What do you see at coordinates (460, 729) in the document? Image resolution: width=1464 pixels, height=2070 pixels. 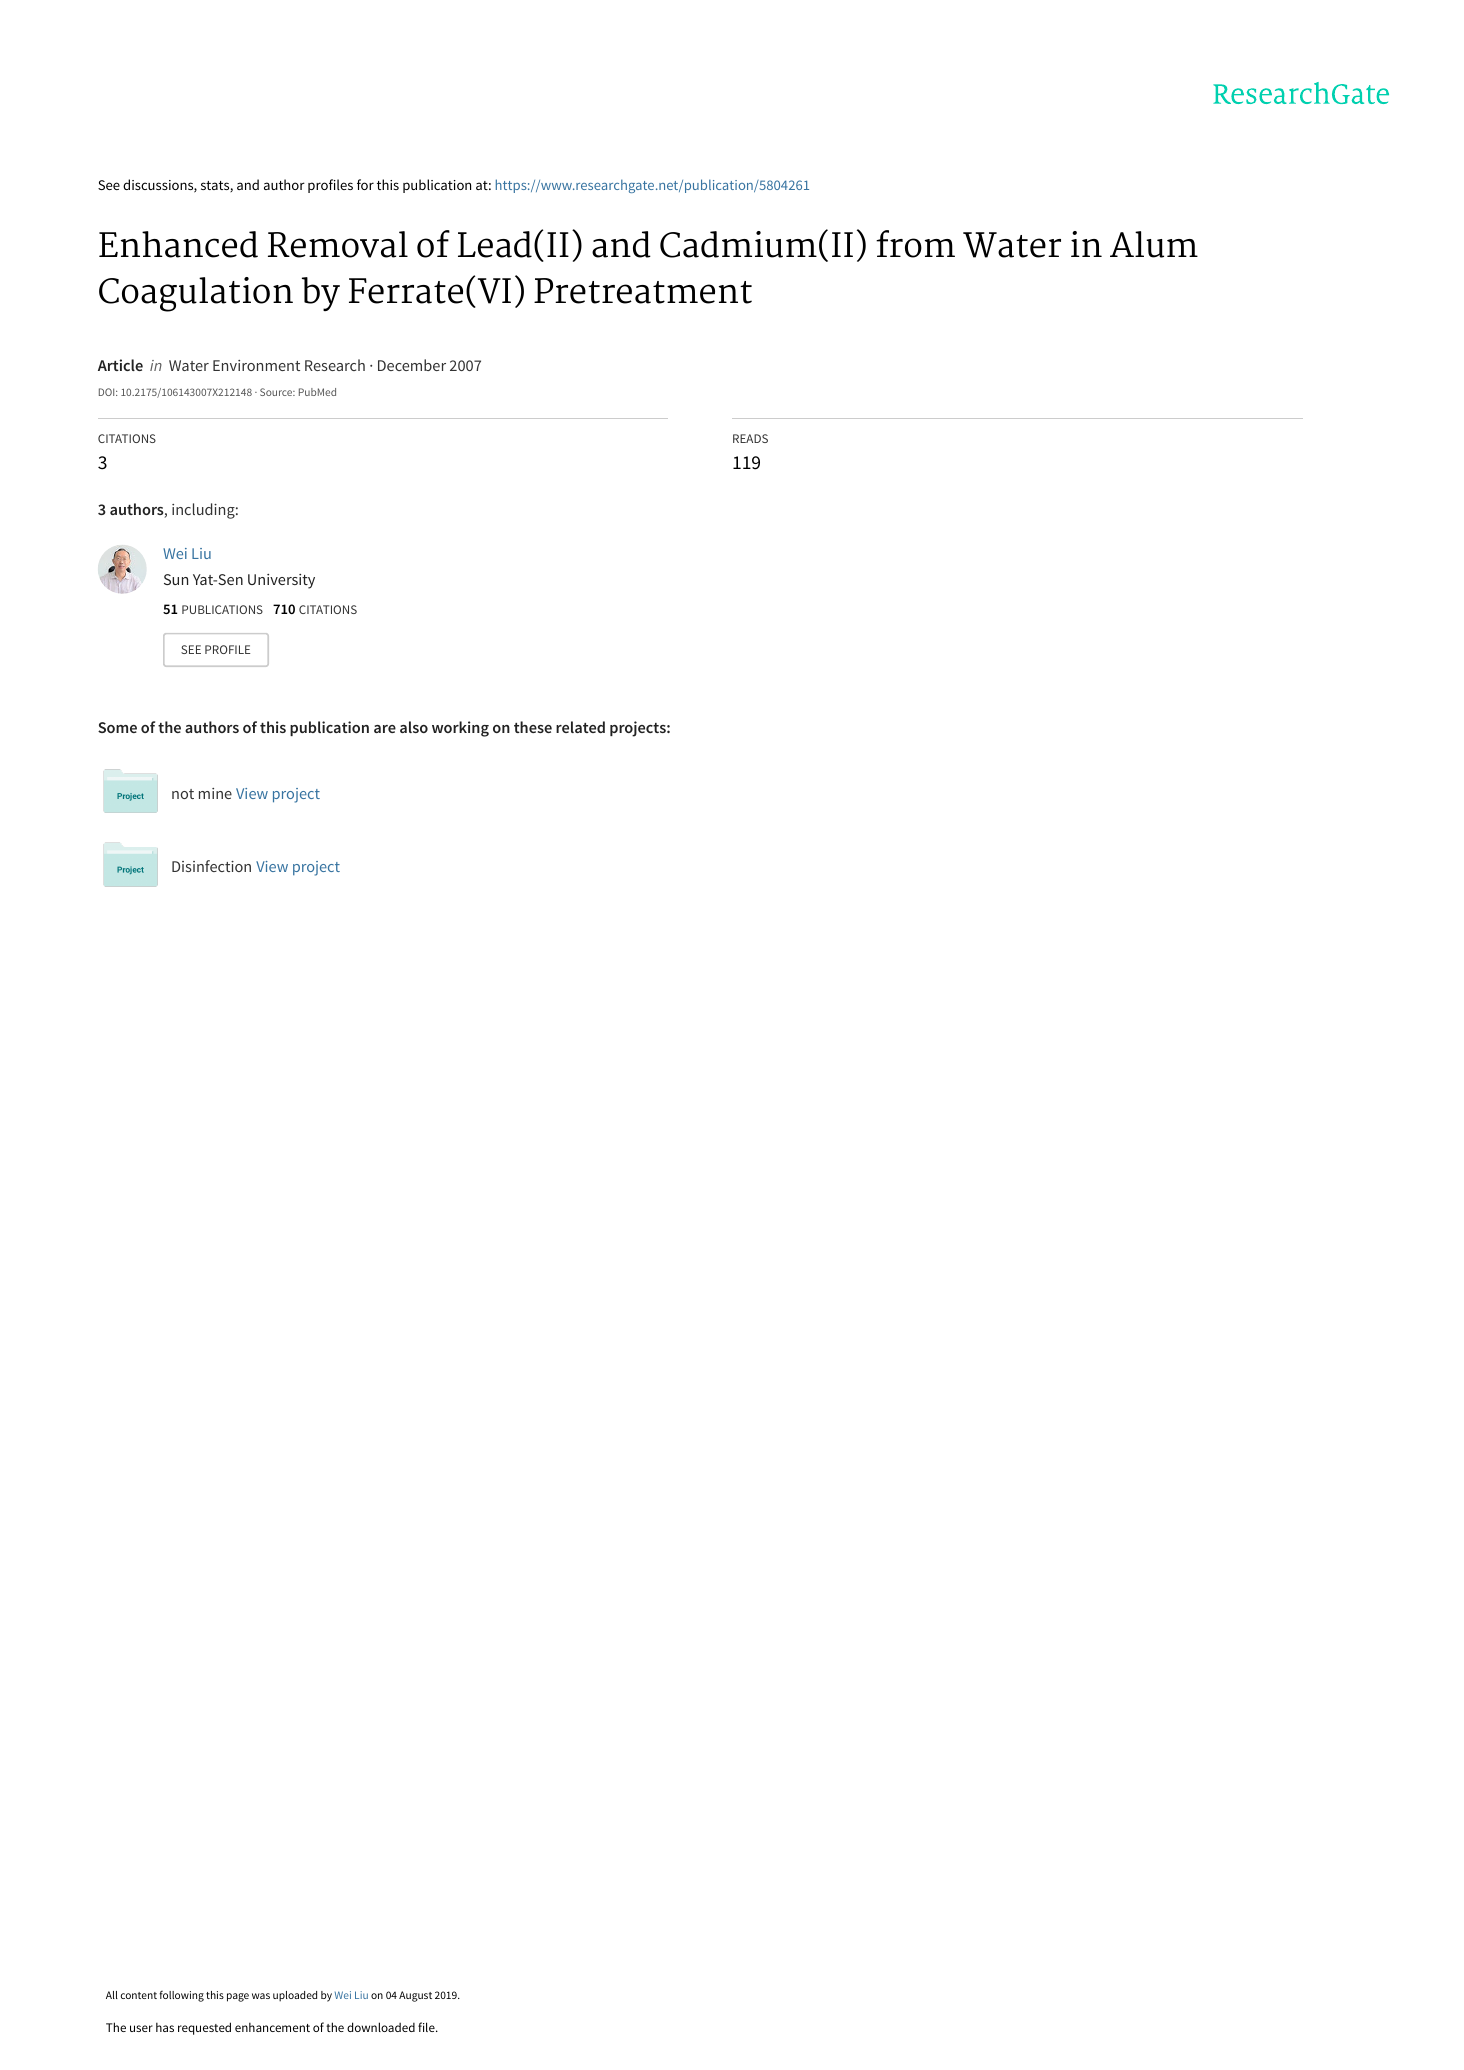 I see `working` at bounding box center [460, 729].
